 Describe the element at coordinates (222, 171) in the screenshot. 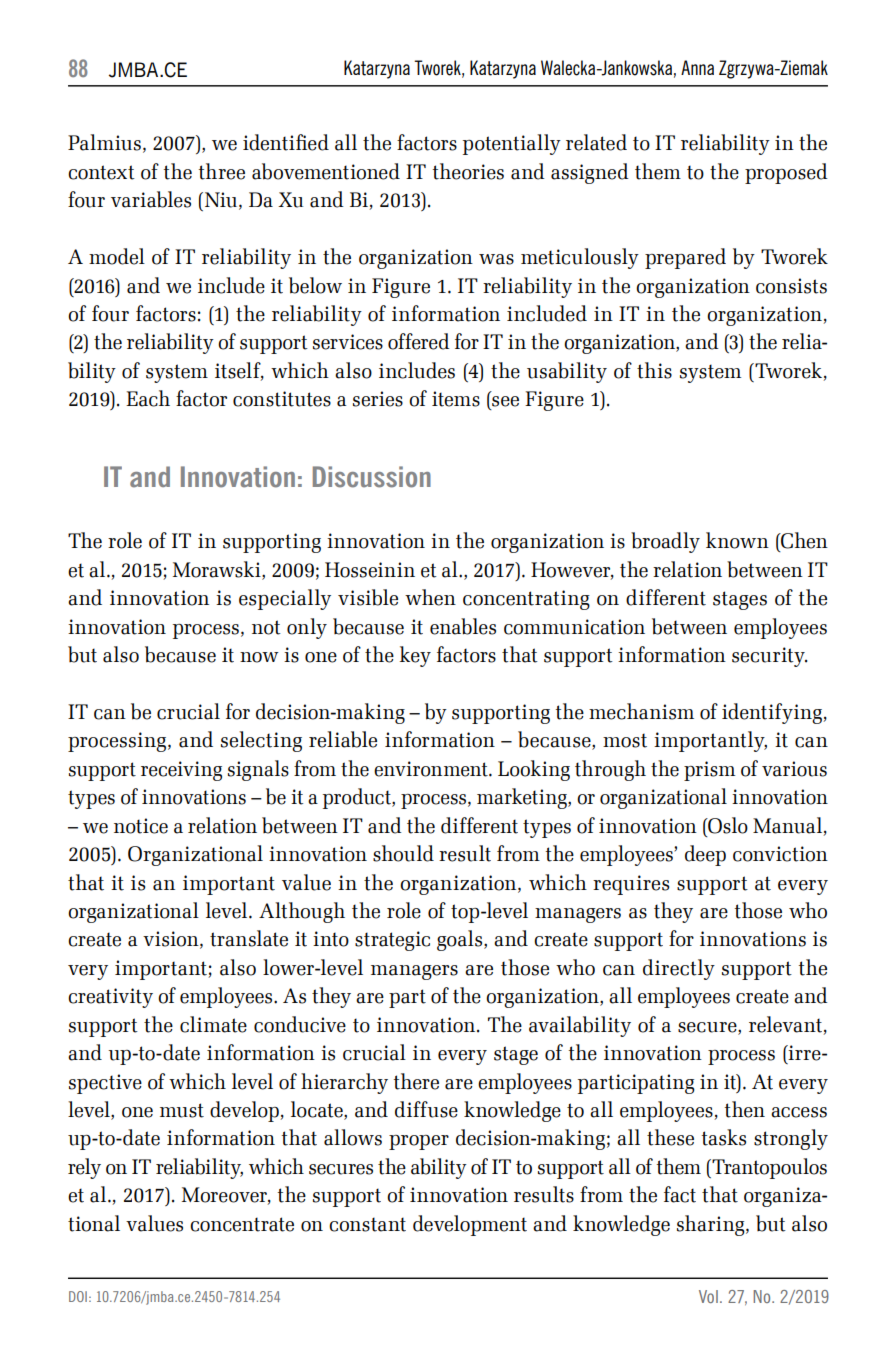

I see `three` at that location.
